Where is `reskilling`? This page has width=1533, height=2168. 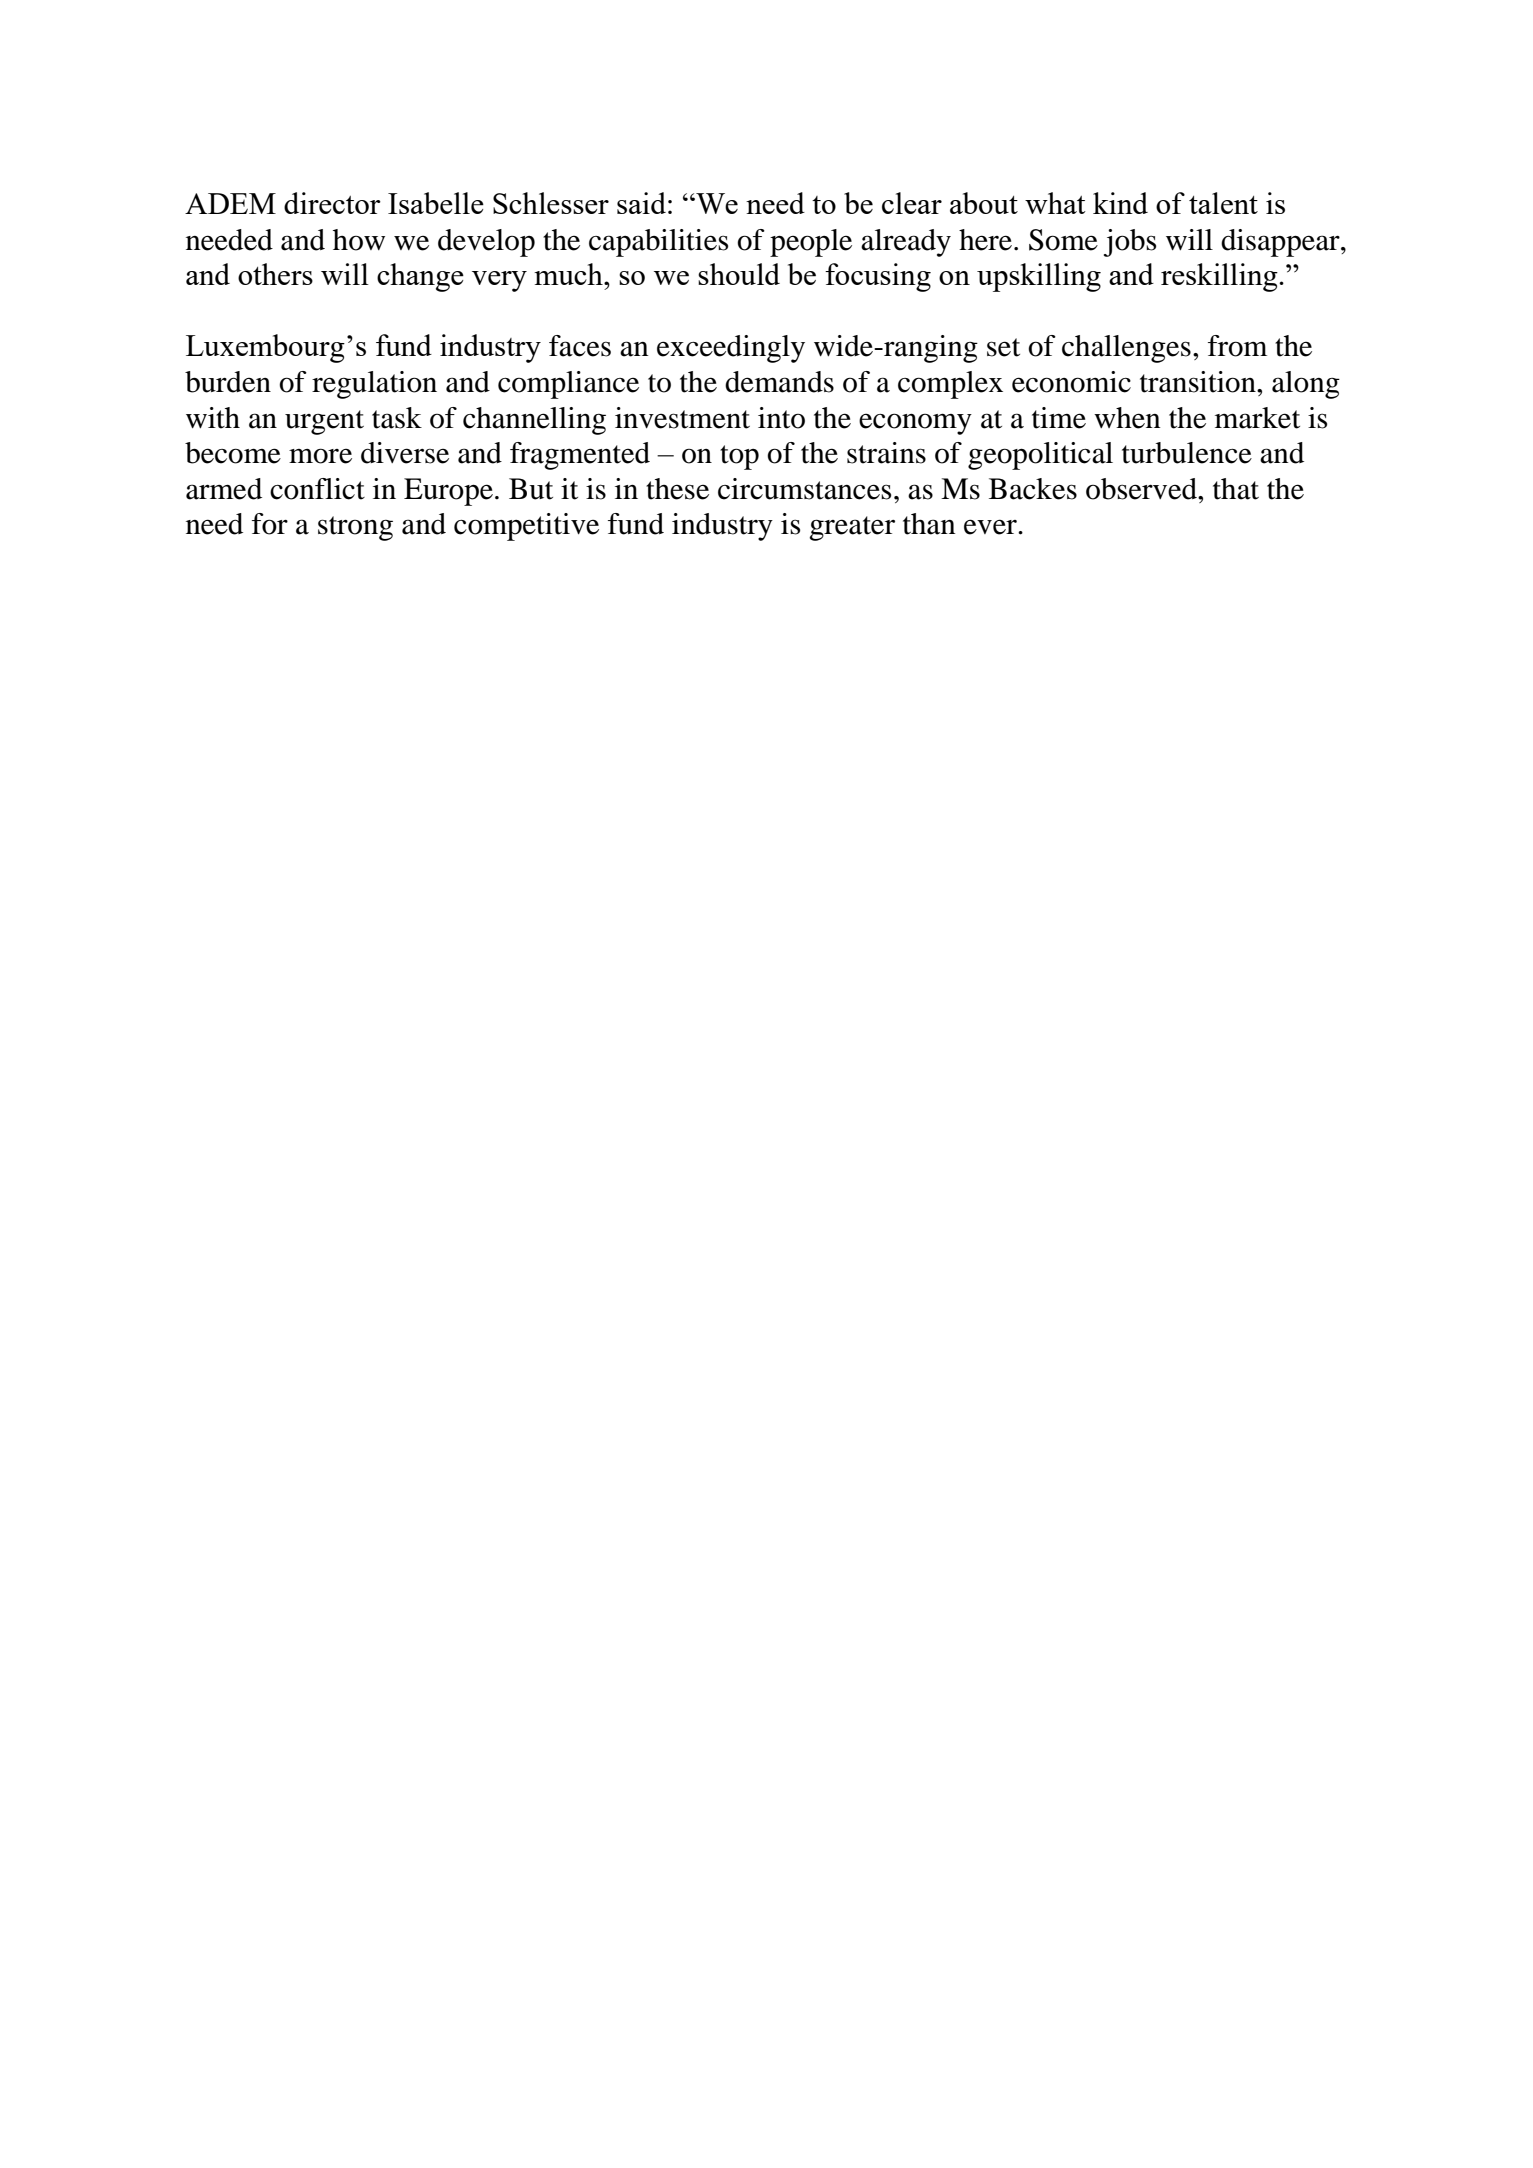 reskilling is located at coordinates (1220, 277).
